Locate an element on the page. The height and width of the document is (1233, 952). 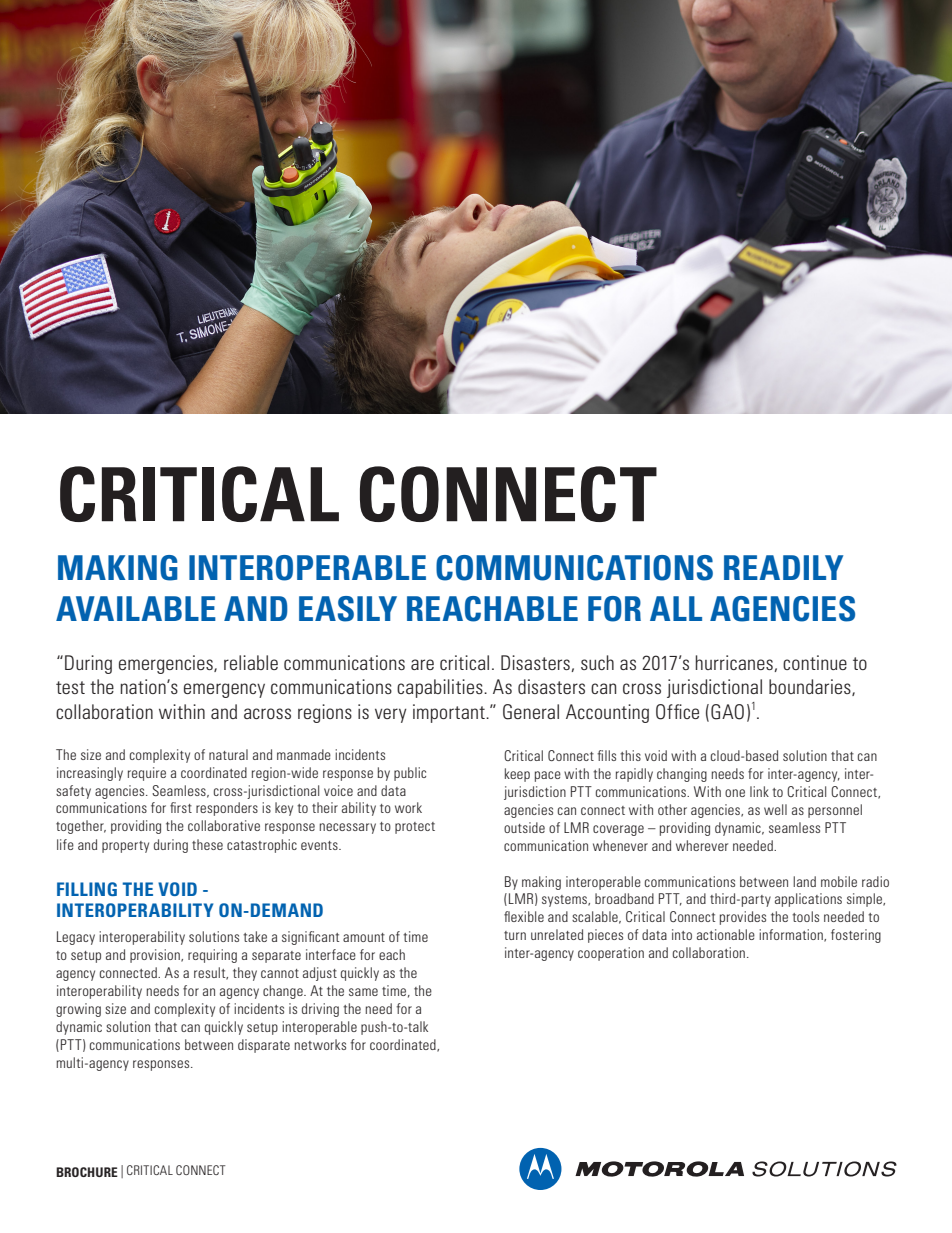
READILY is located at coordinates (783, 567).
